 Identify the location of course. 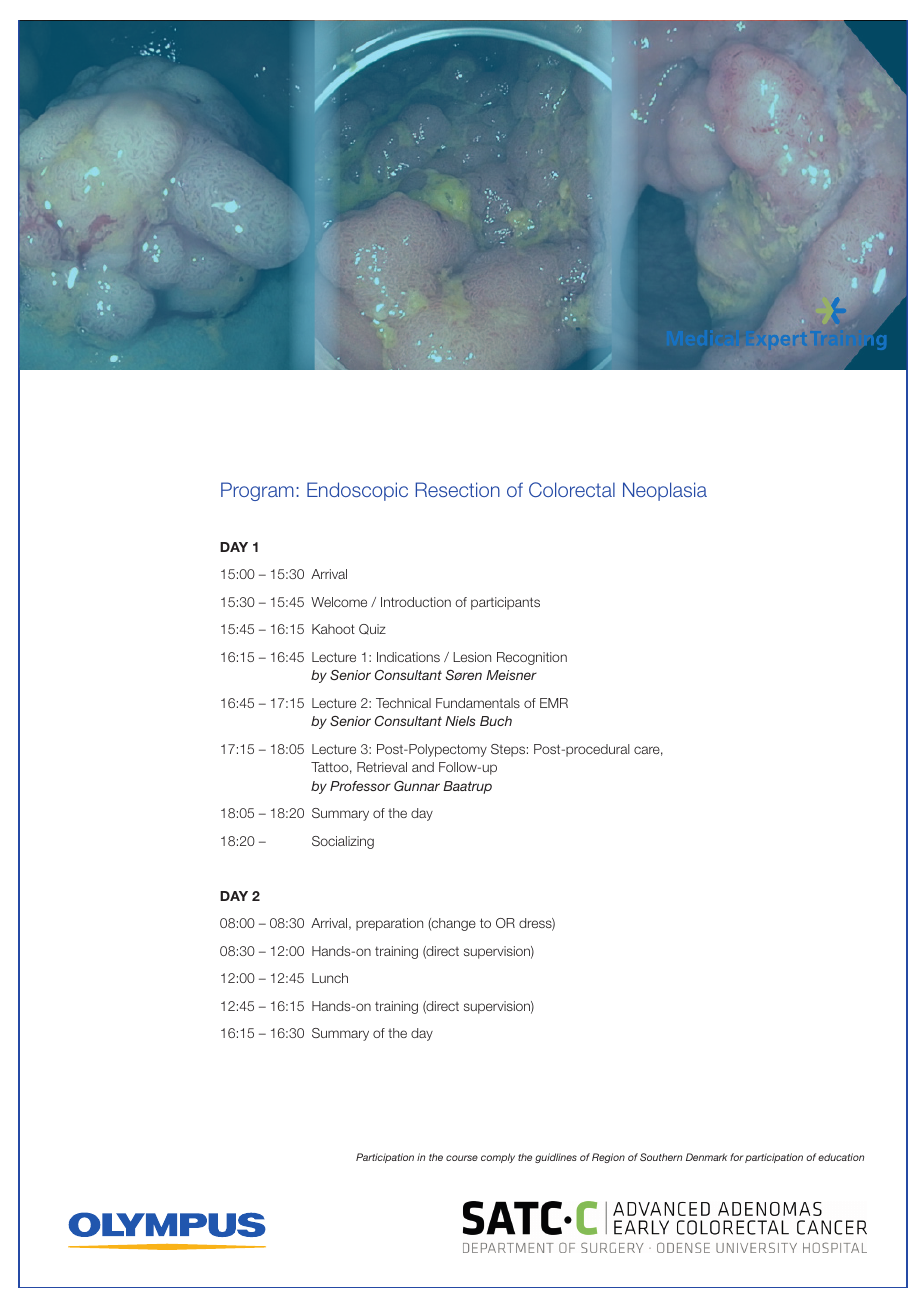
(462, 1158).
